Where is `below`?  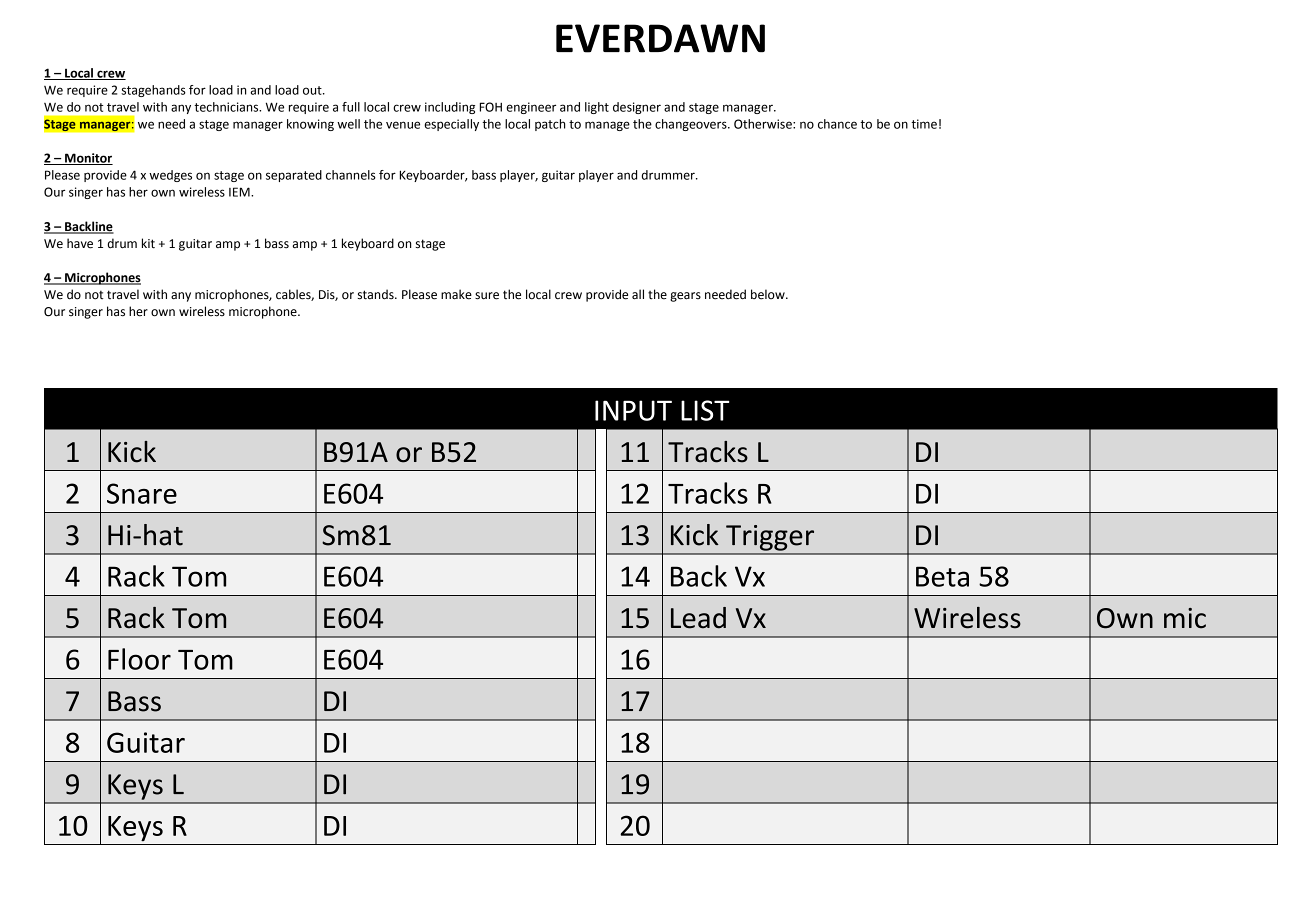 below is located at coordinates (769, 294).
